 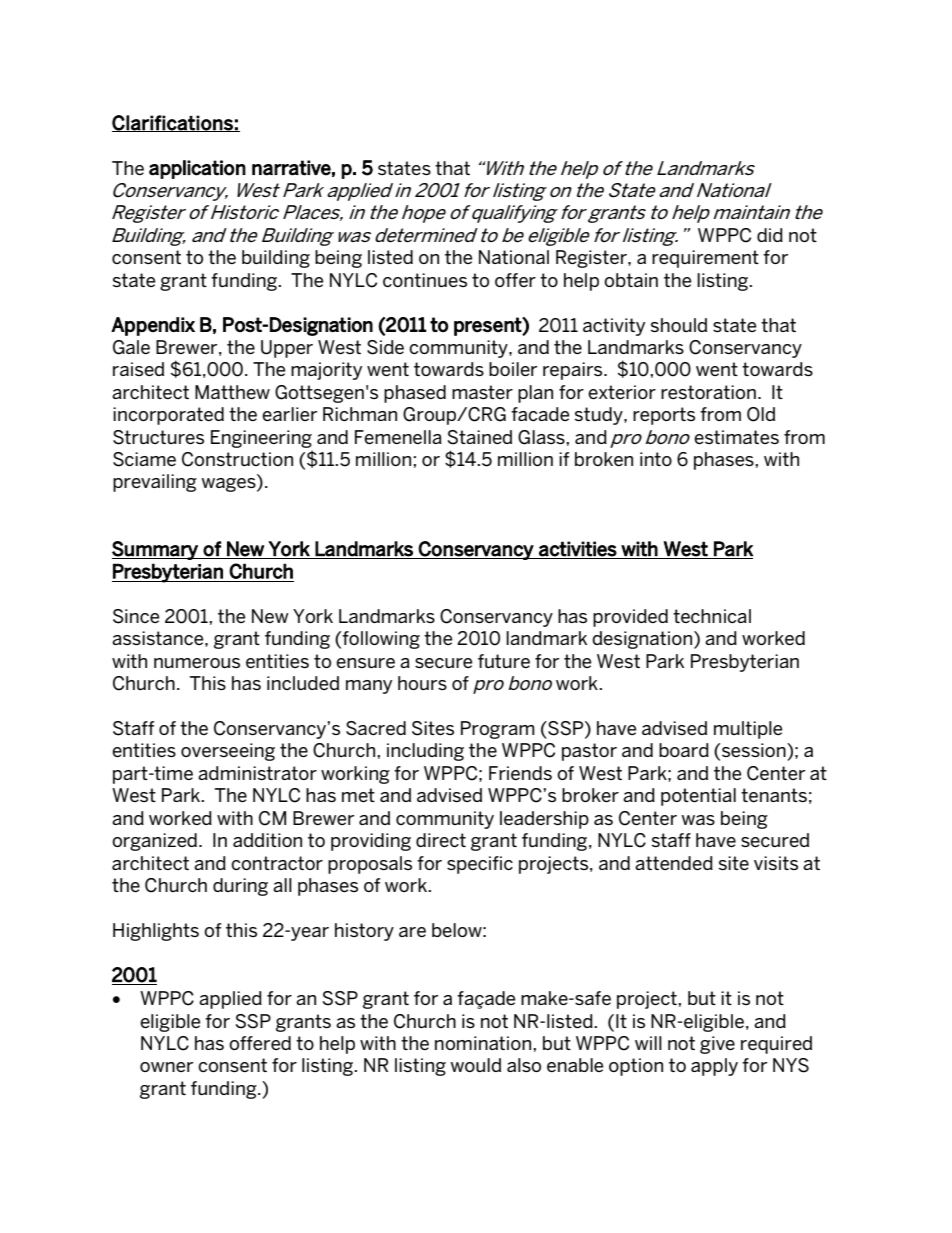 I want to click on potential, so click(x=698, y=797).
